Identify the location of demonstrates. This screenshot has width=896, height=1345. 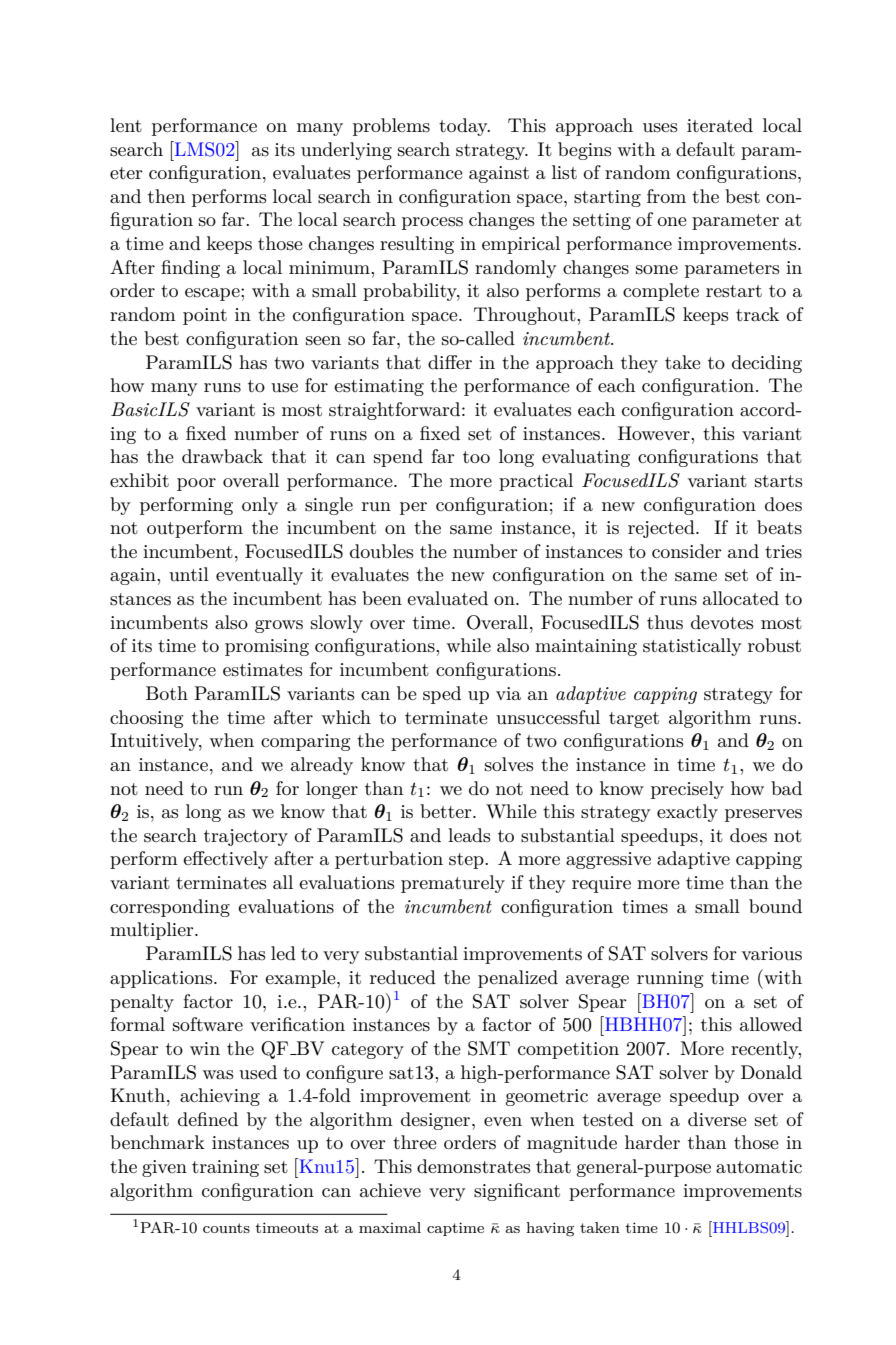
(473, 1166).
